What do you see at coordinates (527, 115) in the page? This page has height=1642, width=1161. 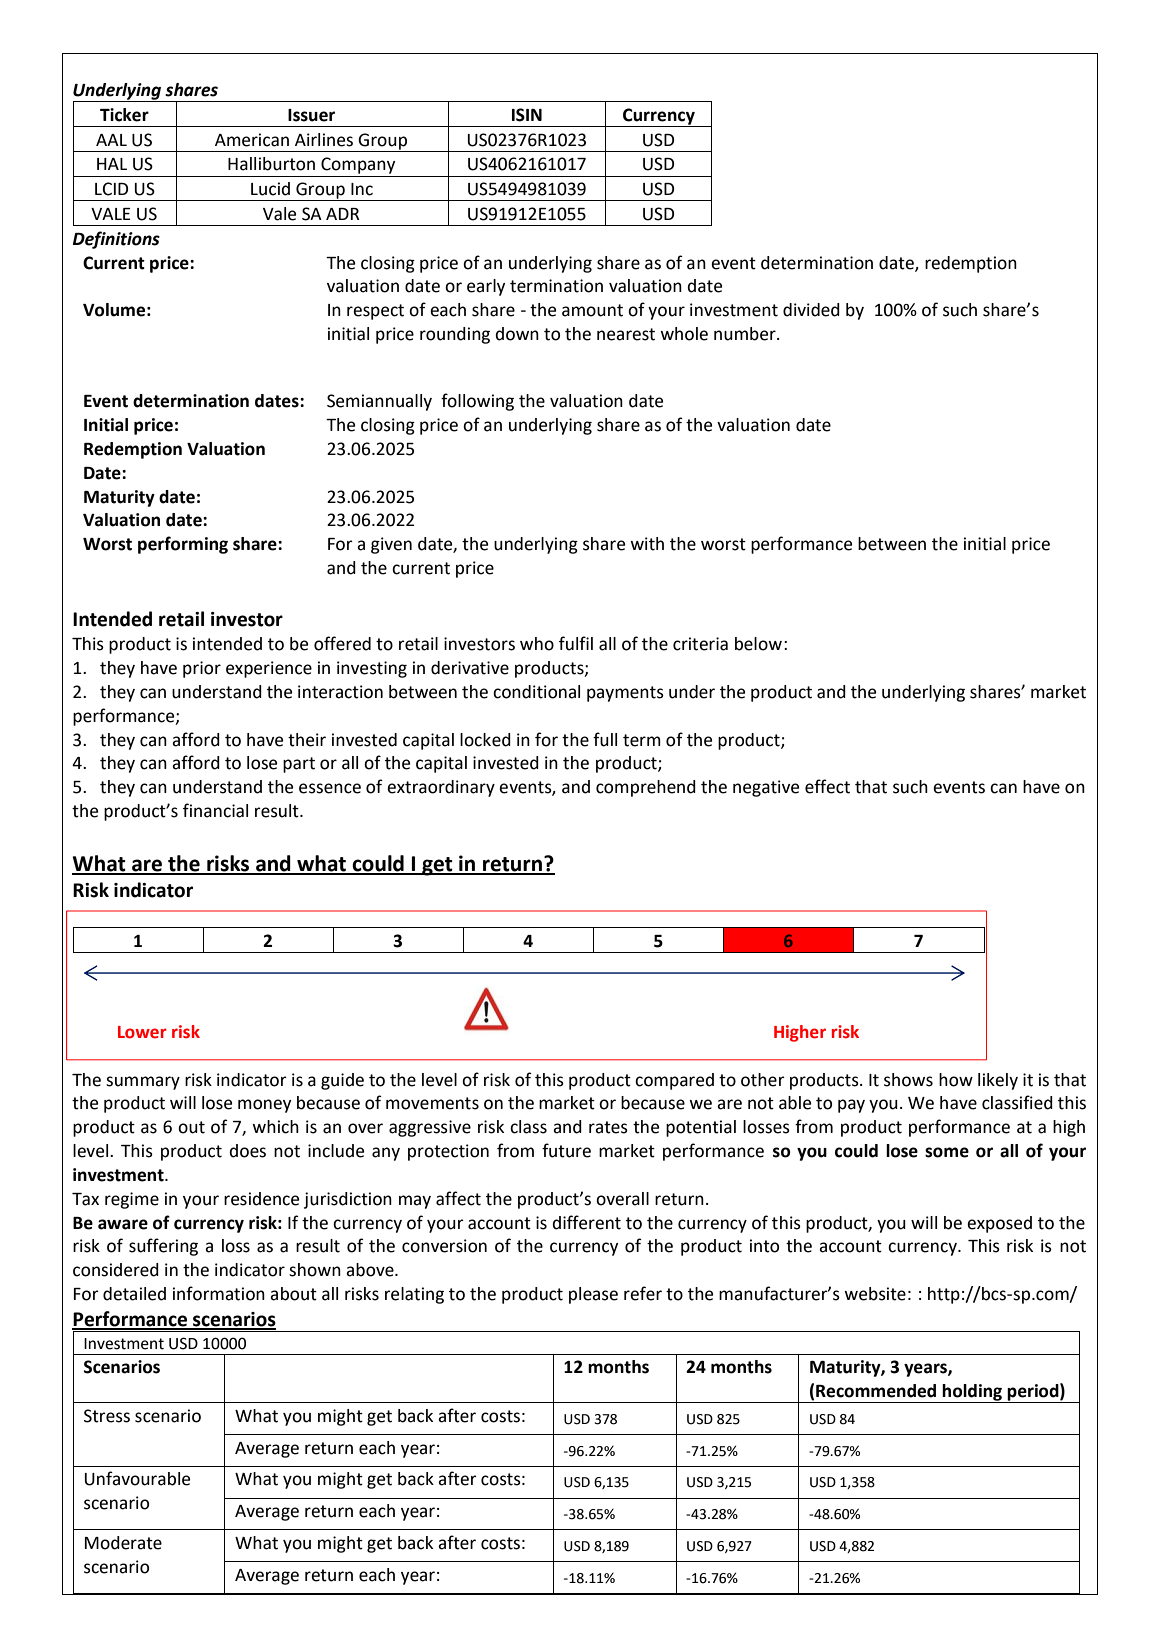 I see `ISIN` at bounding box center [527, 115].
